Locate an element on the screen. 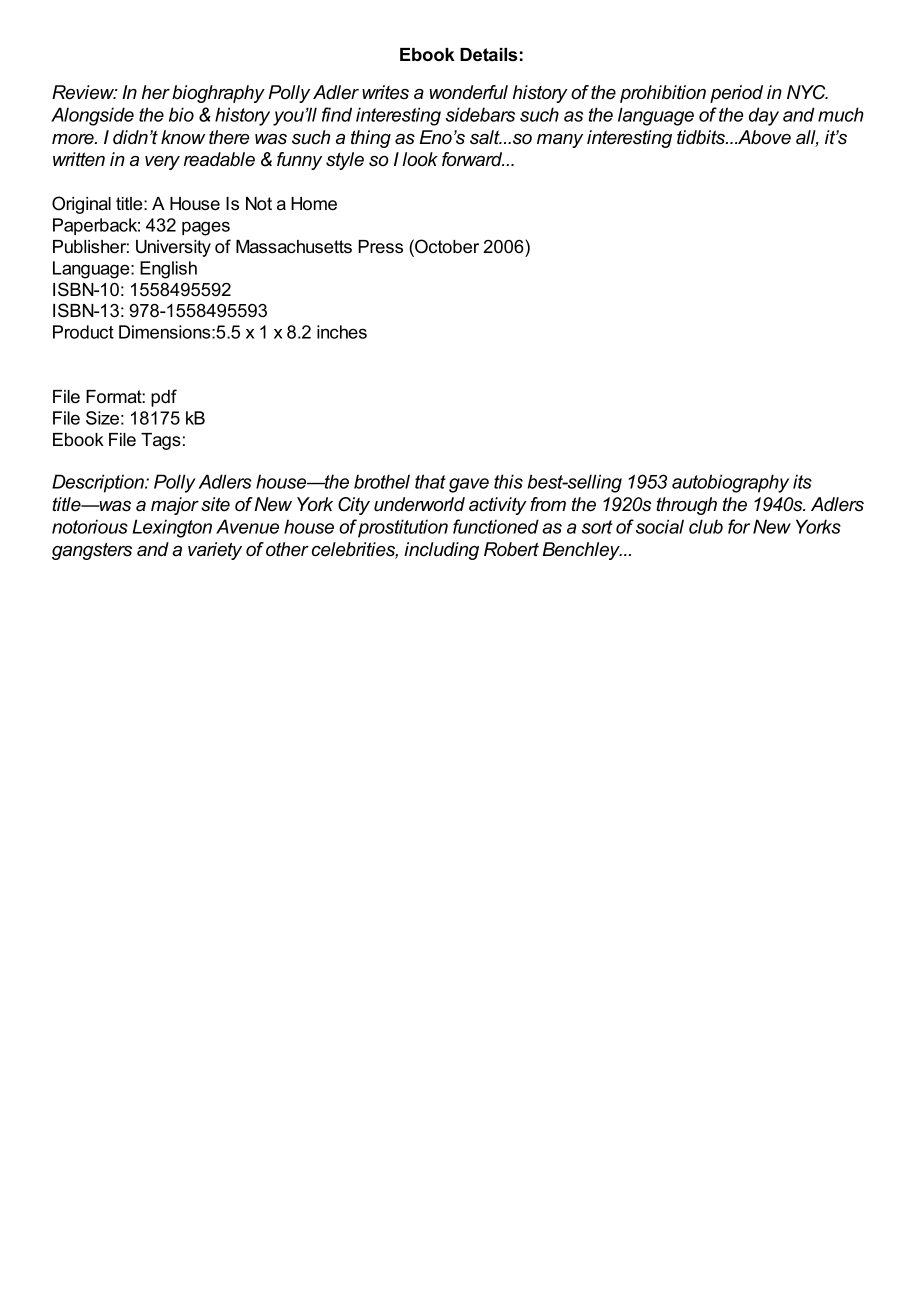  including is located at coordinates (441, 551).
